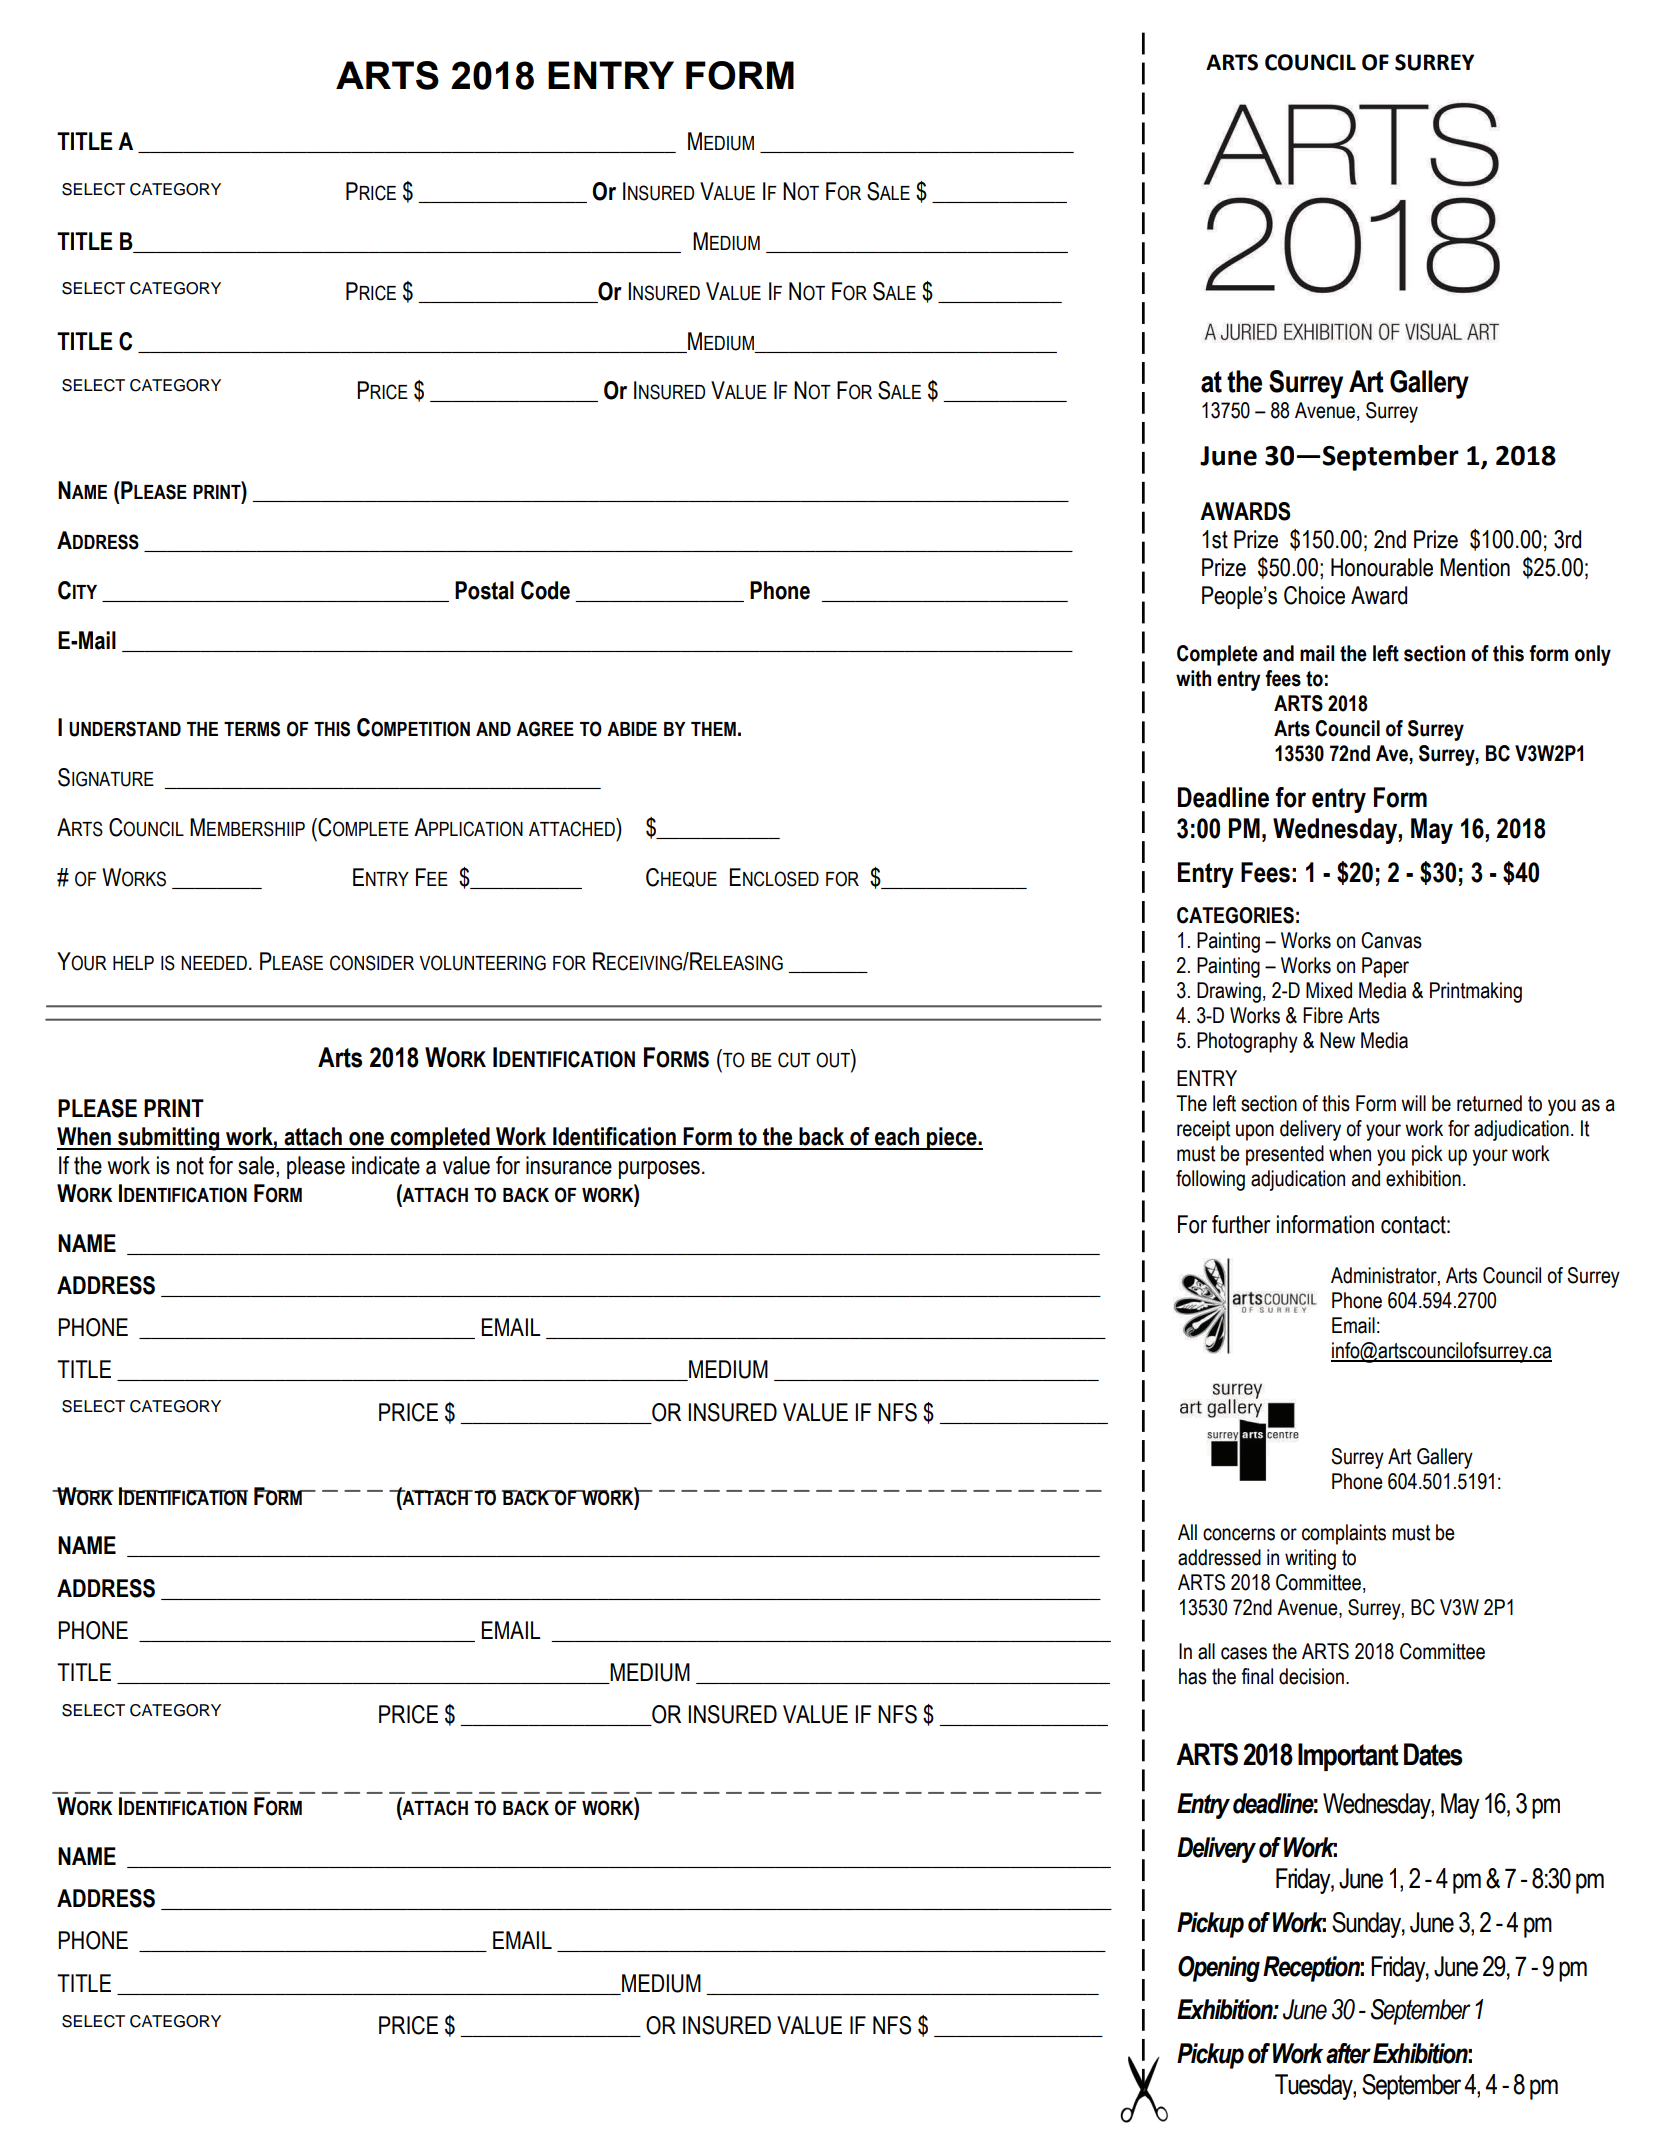 Image resolution: width=1666 pixels, height=2156 pixels. I want to click on concerns, so click(1239, 1534).
